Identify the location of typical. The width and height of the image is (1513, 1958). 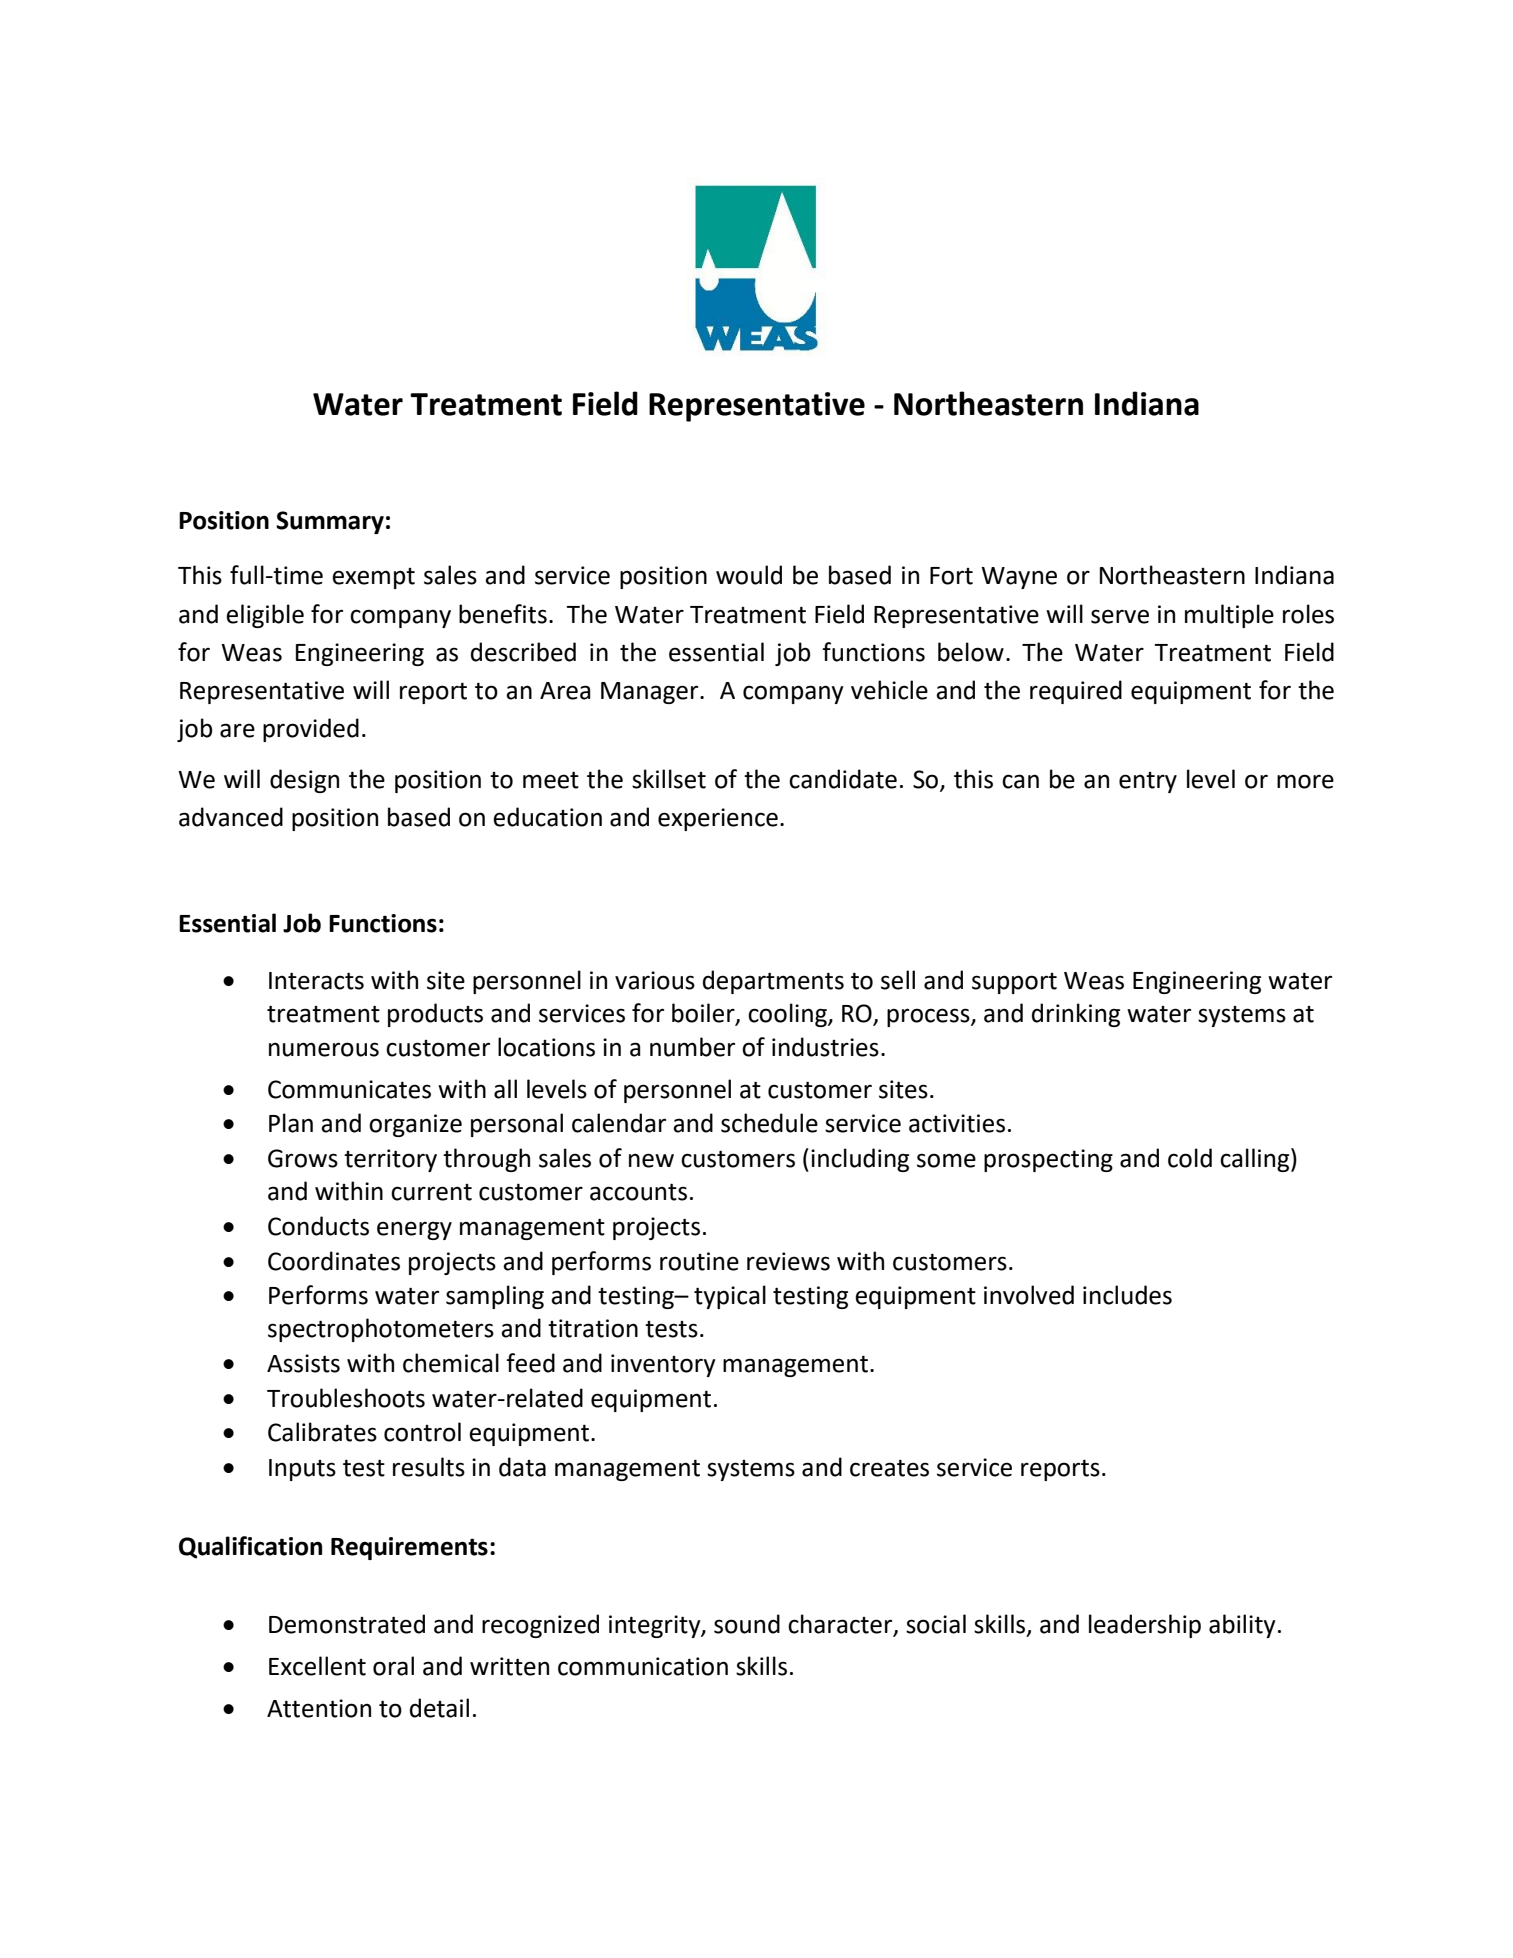
(730, 1297).
